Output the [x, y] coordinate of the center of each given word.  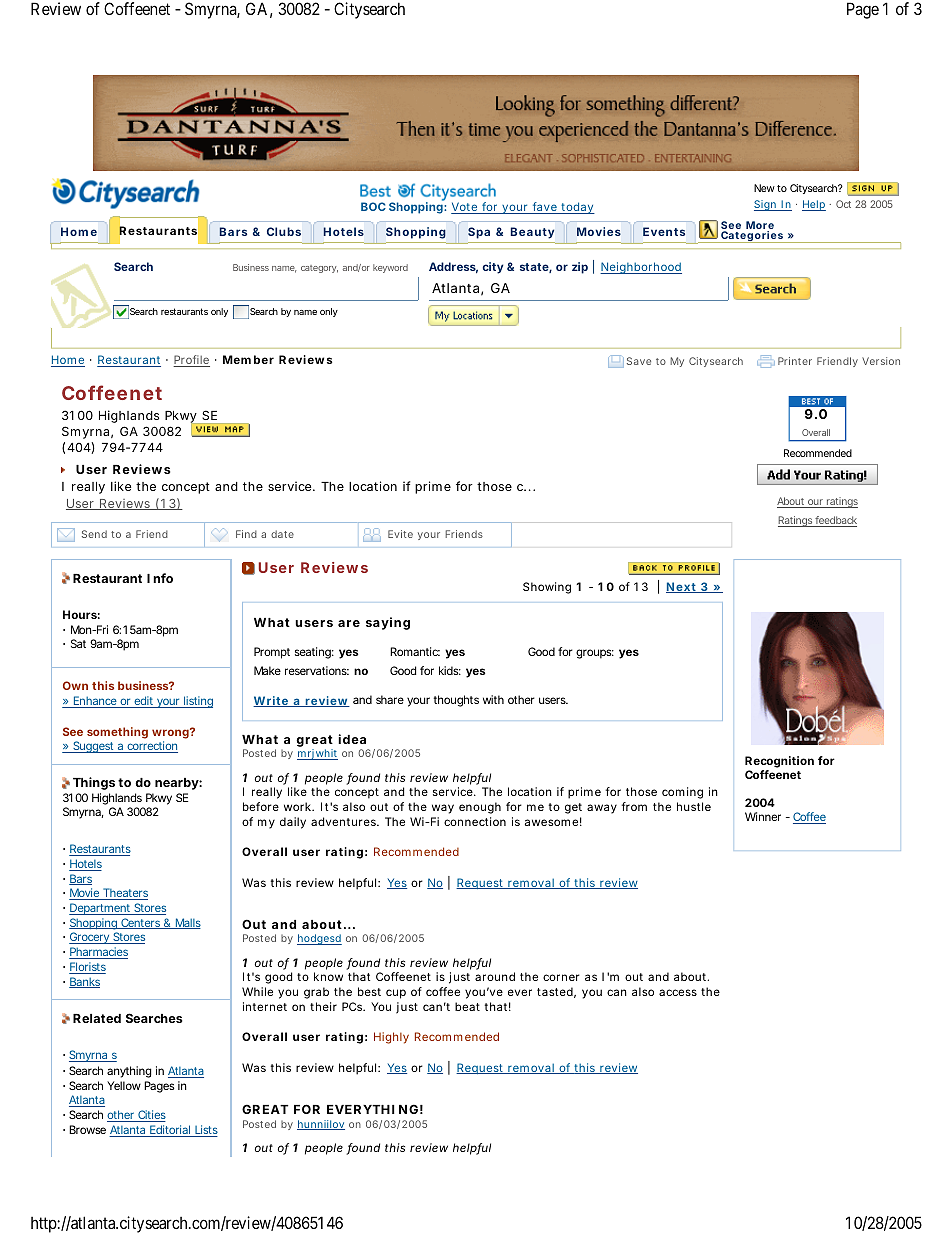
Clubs [284, 231]
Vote [465, 208]
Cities [151, 1116]
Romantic [415, 651]
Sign [766, 205]
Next [682, 587]
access [678, 992]
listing [197, 702]
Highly [391, 1038]
